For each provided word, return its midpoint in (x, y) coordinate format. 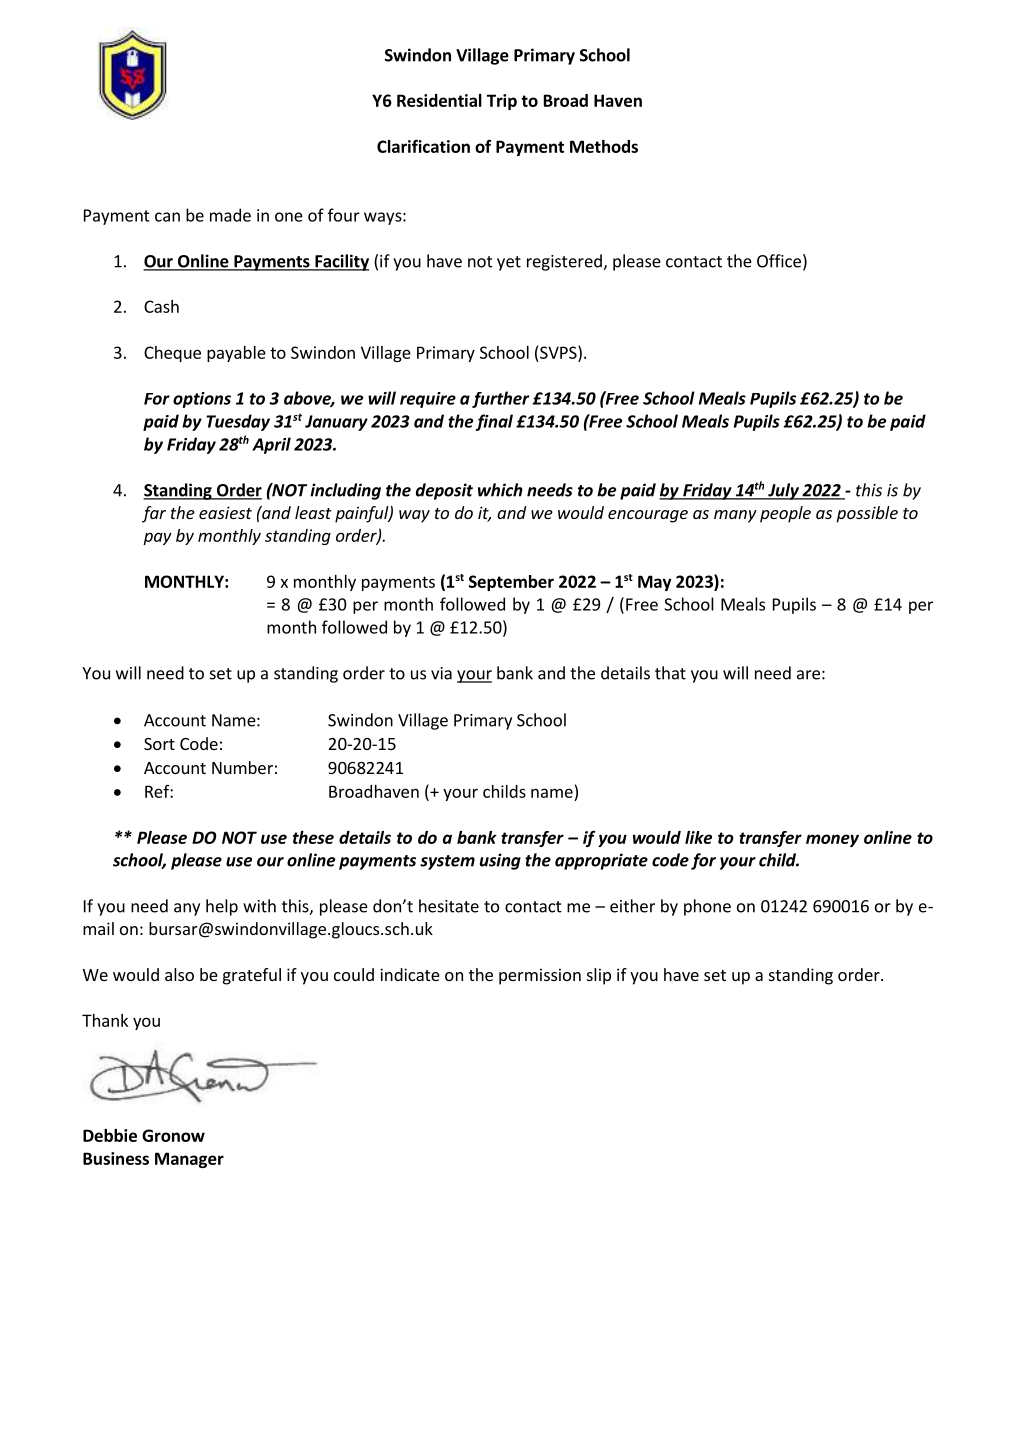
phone (707, 907)
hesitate (449, 906)
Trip (502, 102)
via (441, 673)
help (222, 907)
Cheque (172, 354)
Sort (159, 744)
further (500, 399)
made (230, 215)
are (808, 675)
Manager (189, 1160)
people (785, 514)
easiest (225, 512)
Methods (604, 146)
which (500, 490)
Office (779, 261)
